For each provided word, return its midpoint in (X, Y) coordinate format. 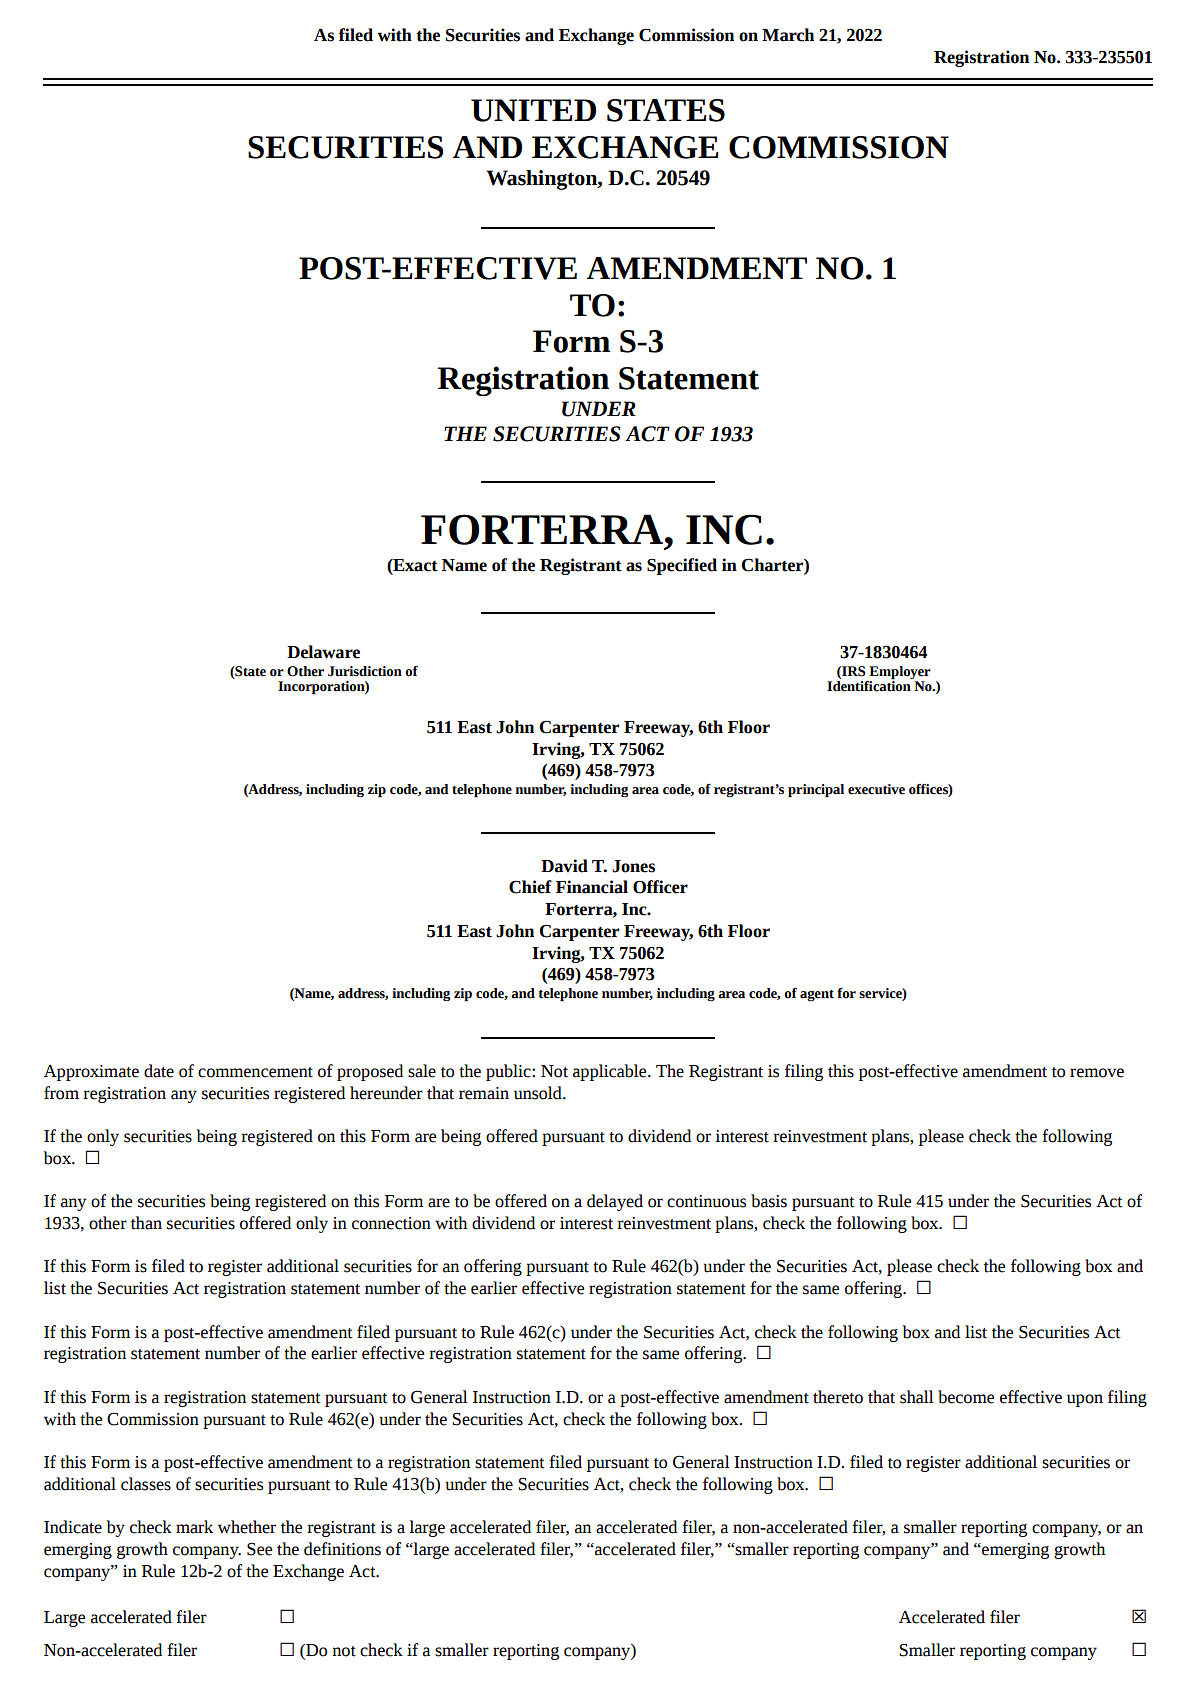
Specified (682, 566)
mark (194, 1527)
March (788, 35)
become (966, 1397)
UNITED (533, 110)
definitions (342, 1549)
